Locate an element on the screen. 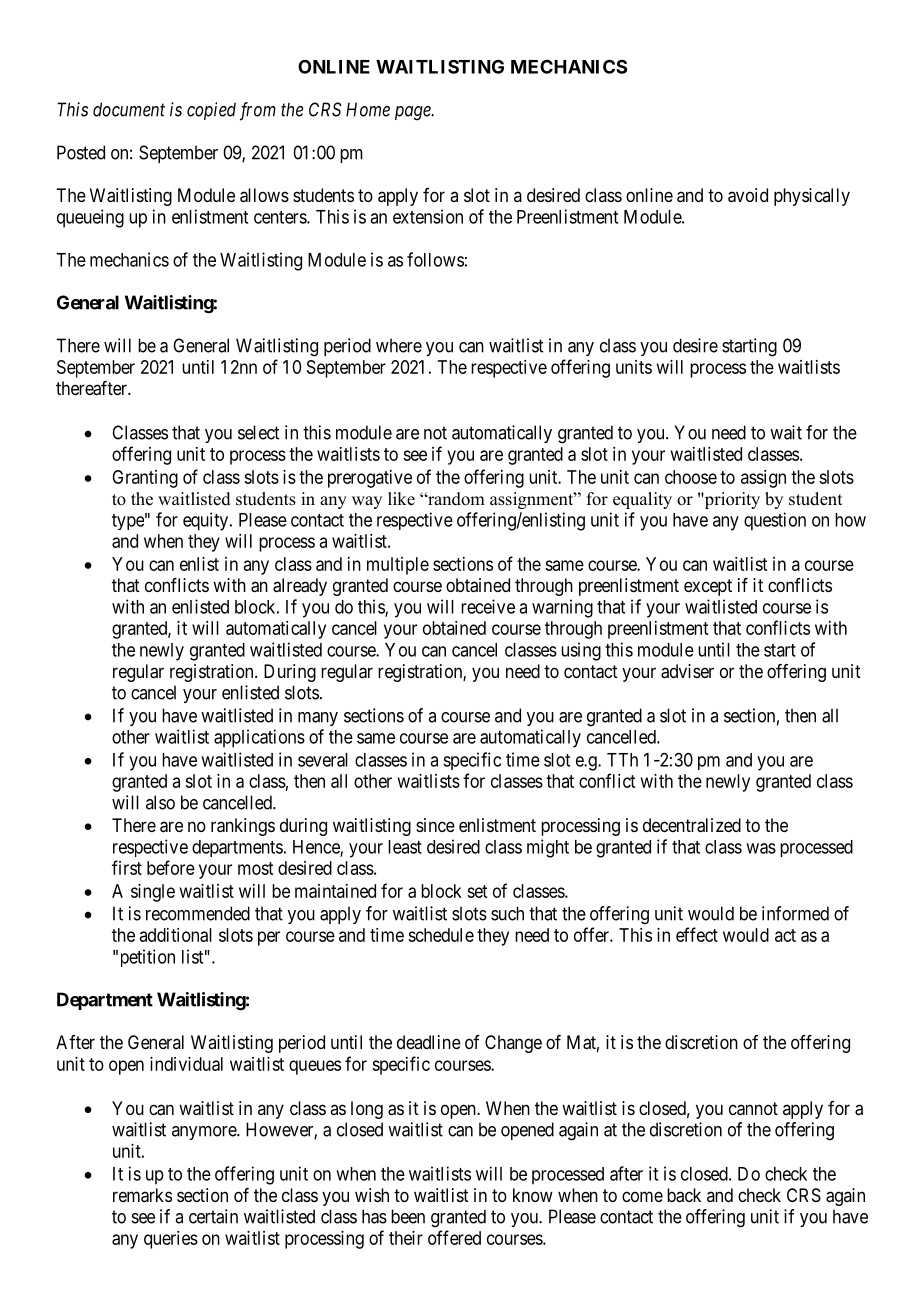 The width and height of the screenshot is (924, 1308). before is located at coordinates (171, 867).
